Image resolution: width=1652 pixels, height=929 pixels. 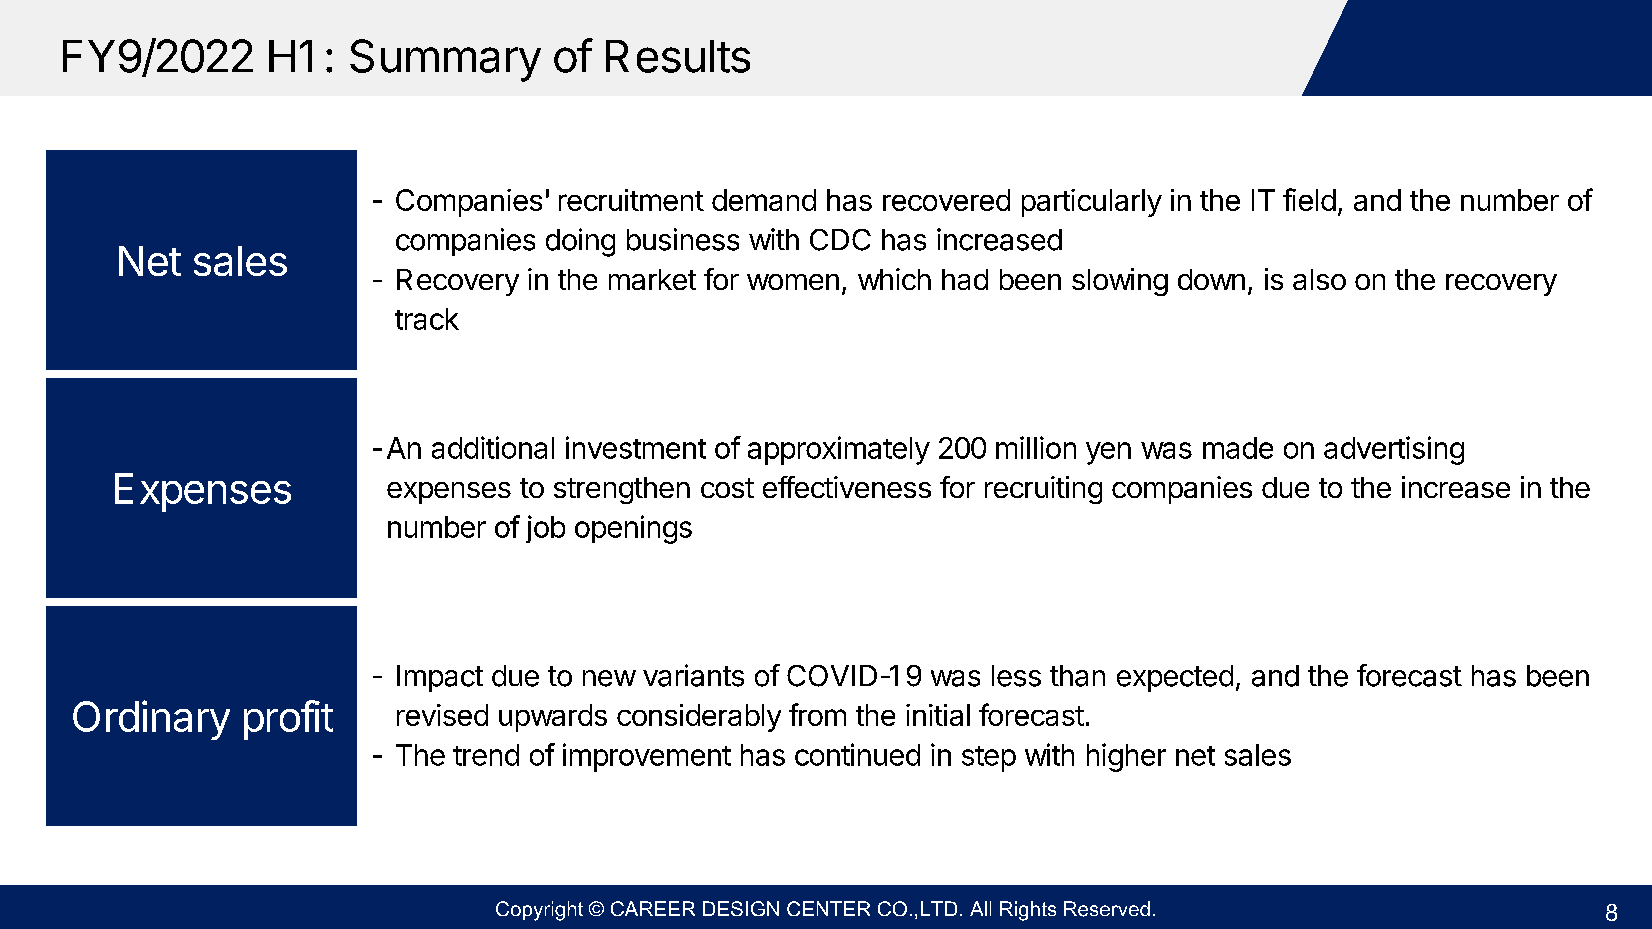 What do you see at coordinates (741, 908) in the document?
I see `DESIGN` at bounding box center [741, 908].
